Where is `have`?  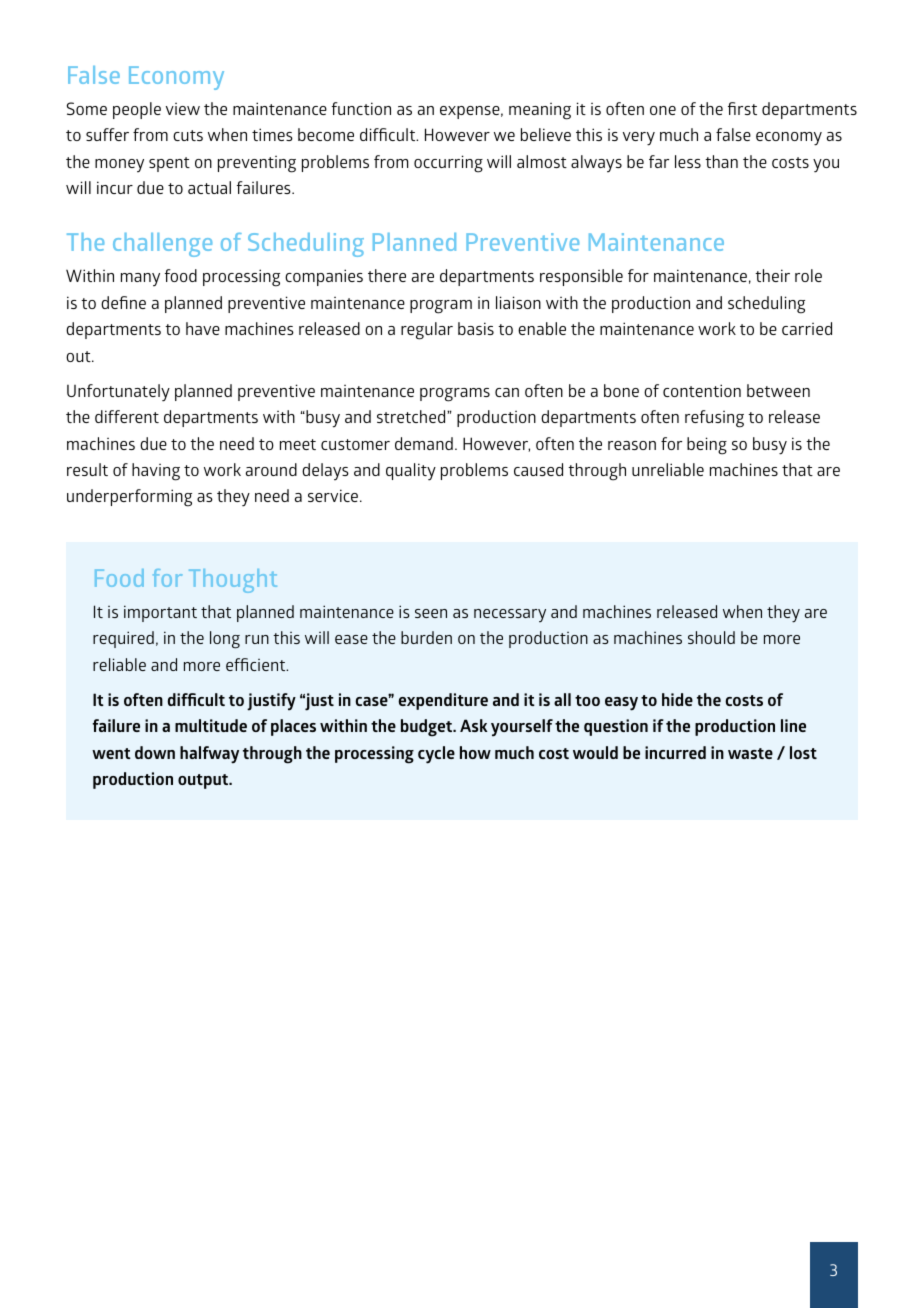
have is located at coordinates (203, 328).
